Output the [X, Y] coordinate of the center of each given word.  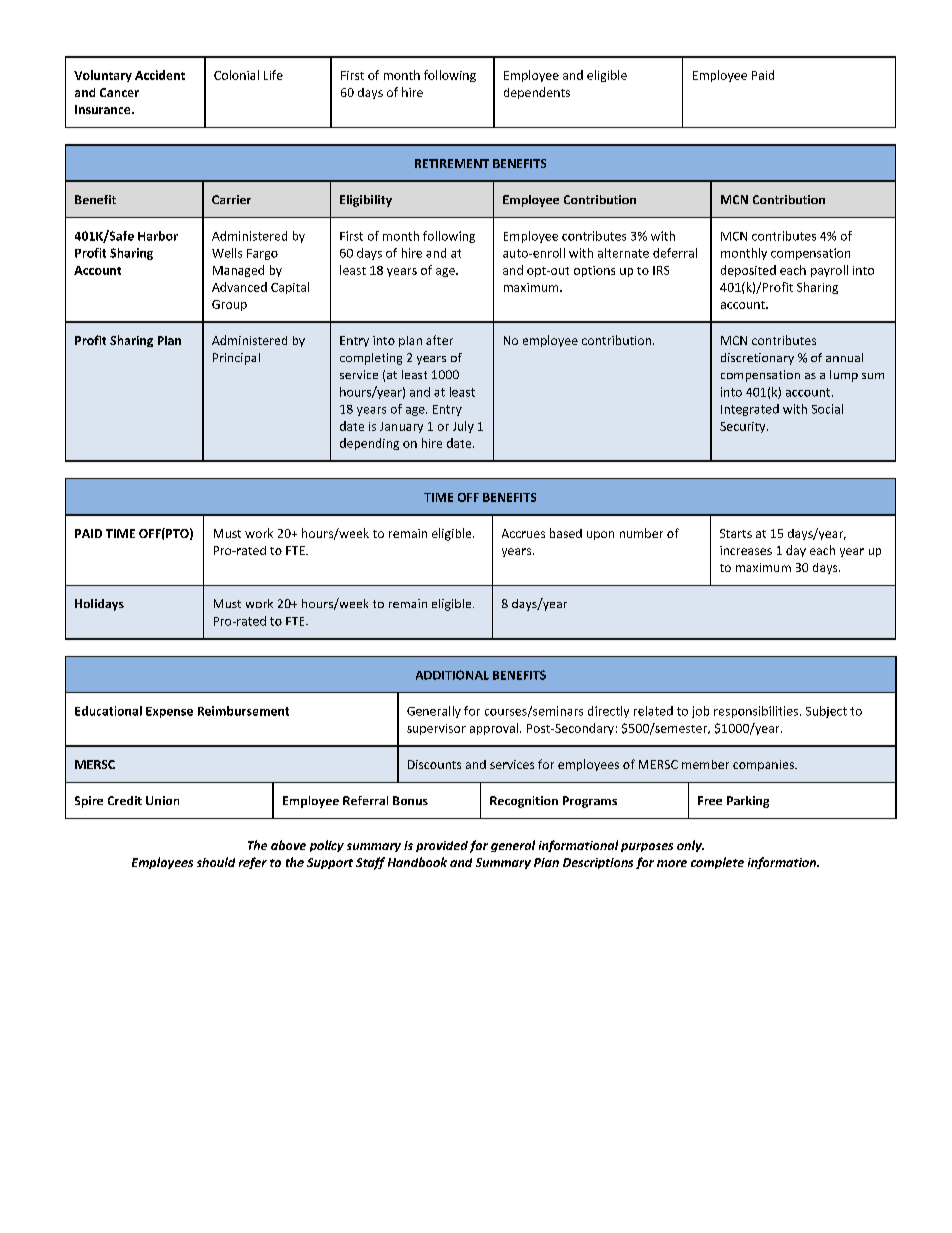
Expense [169, 712]
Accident [160, 75]
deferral [675, 253]
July [463, 427]
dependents [537, 93]
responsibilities [756, 712]
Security [744, 427]
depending [369, 444]
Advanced [239, 287]
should [216, 862]
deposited [748, 271]
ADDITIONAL [452, 675]
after [439, 340]
